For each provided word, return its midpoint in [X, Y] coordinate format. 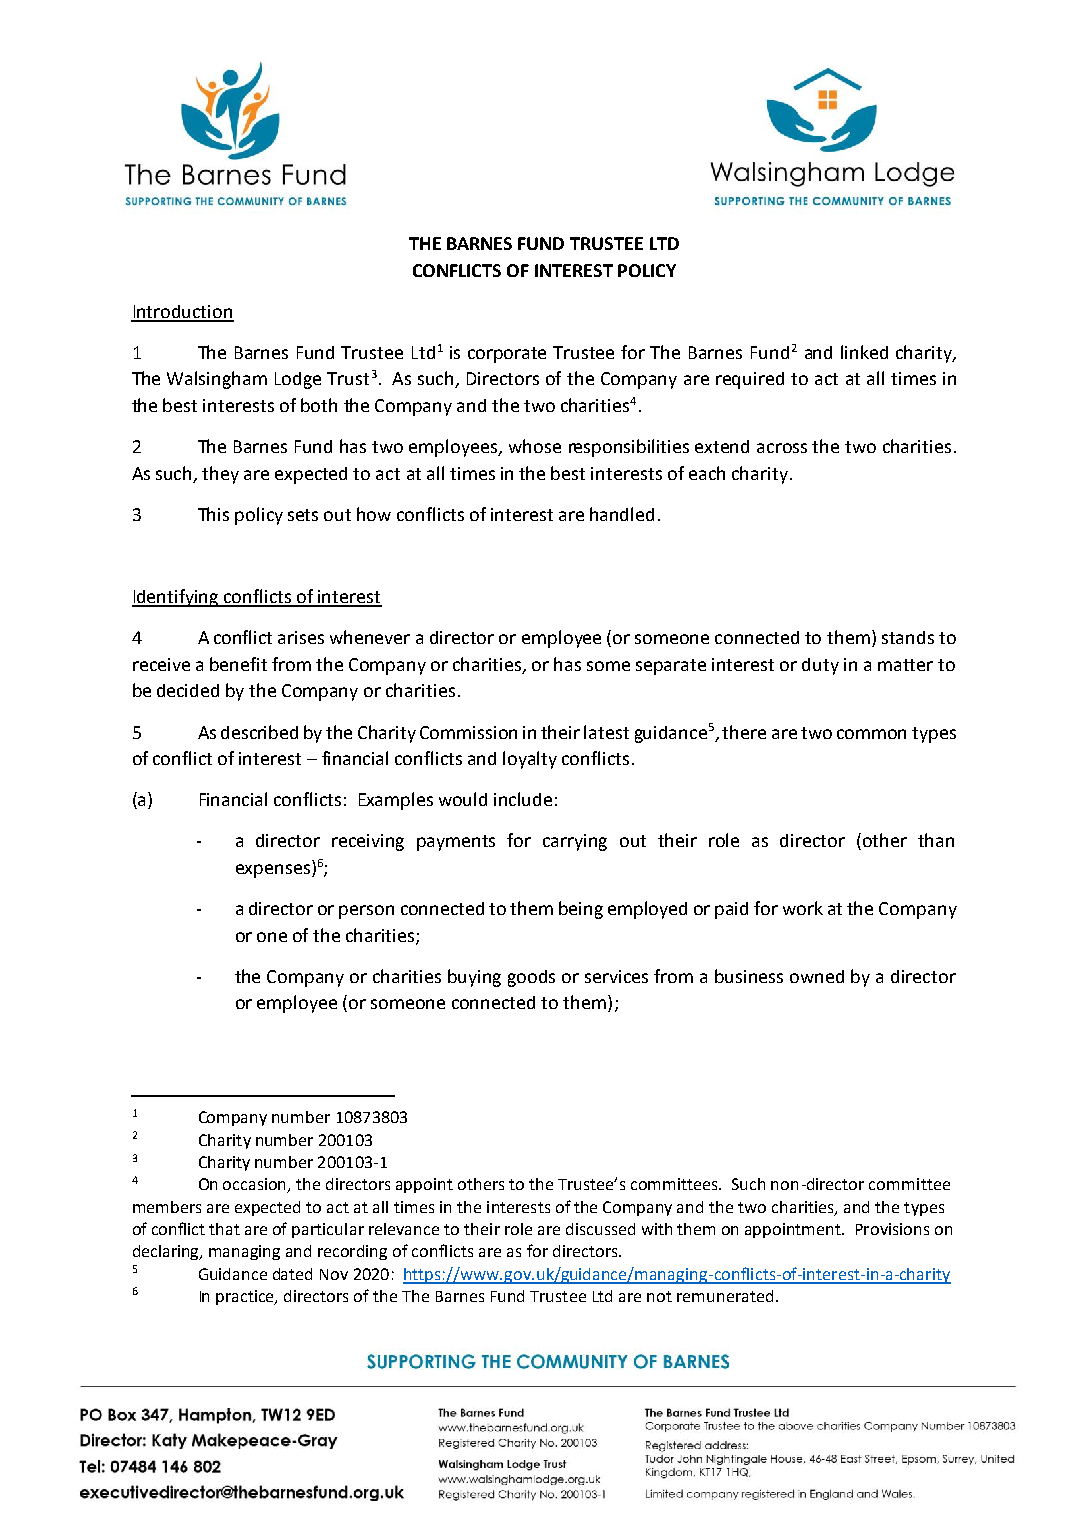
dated [292, 1274]
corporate [507, 355]
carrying [575, 842]
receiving [368, 842]
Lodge [298, 380]
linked [864, 352]
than [936, 840]
